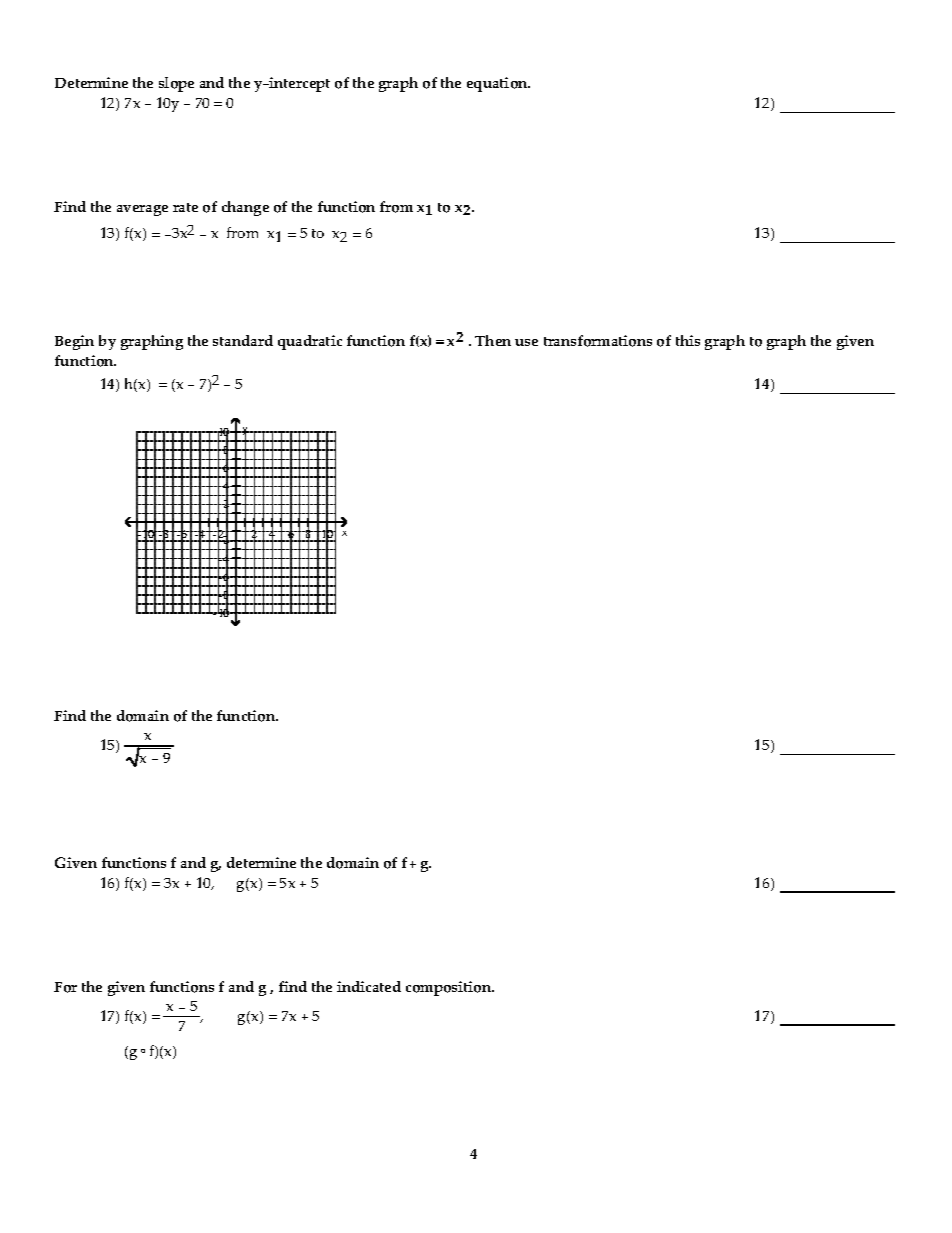 The image size is (952, 1233). Describe the element at coordinates (598, 341) in the screenshot. I see `transformations` at that location.
